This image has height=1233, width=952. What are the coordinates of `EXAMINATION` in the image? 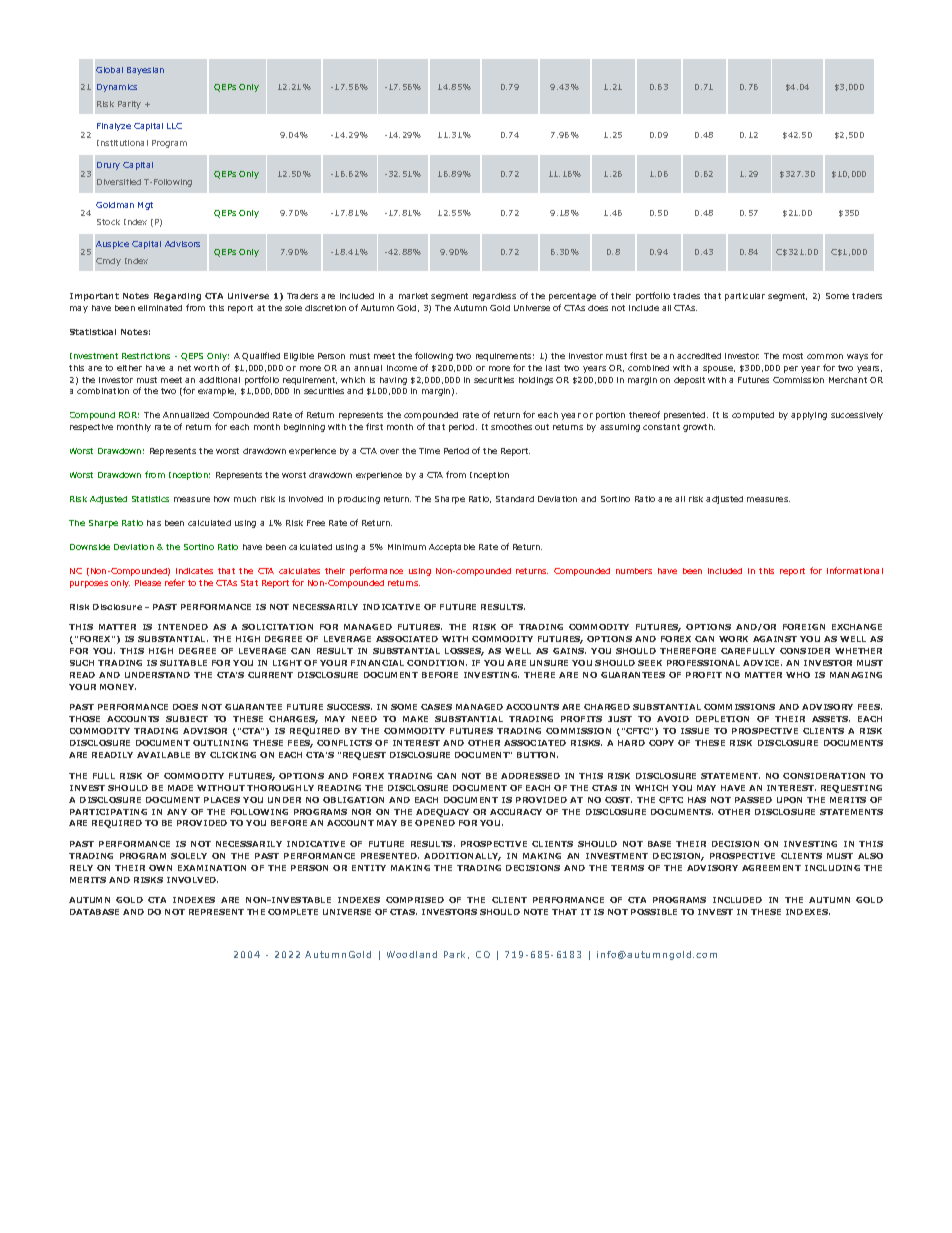 It's located at (212, 868).
